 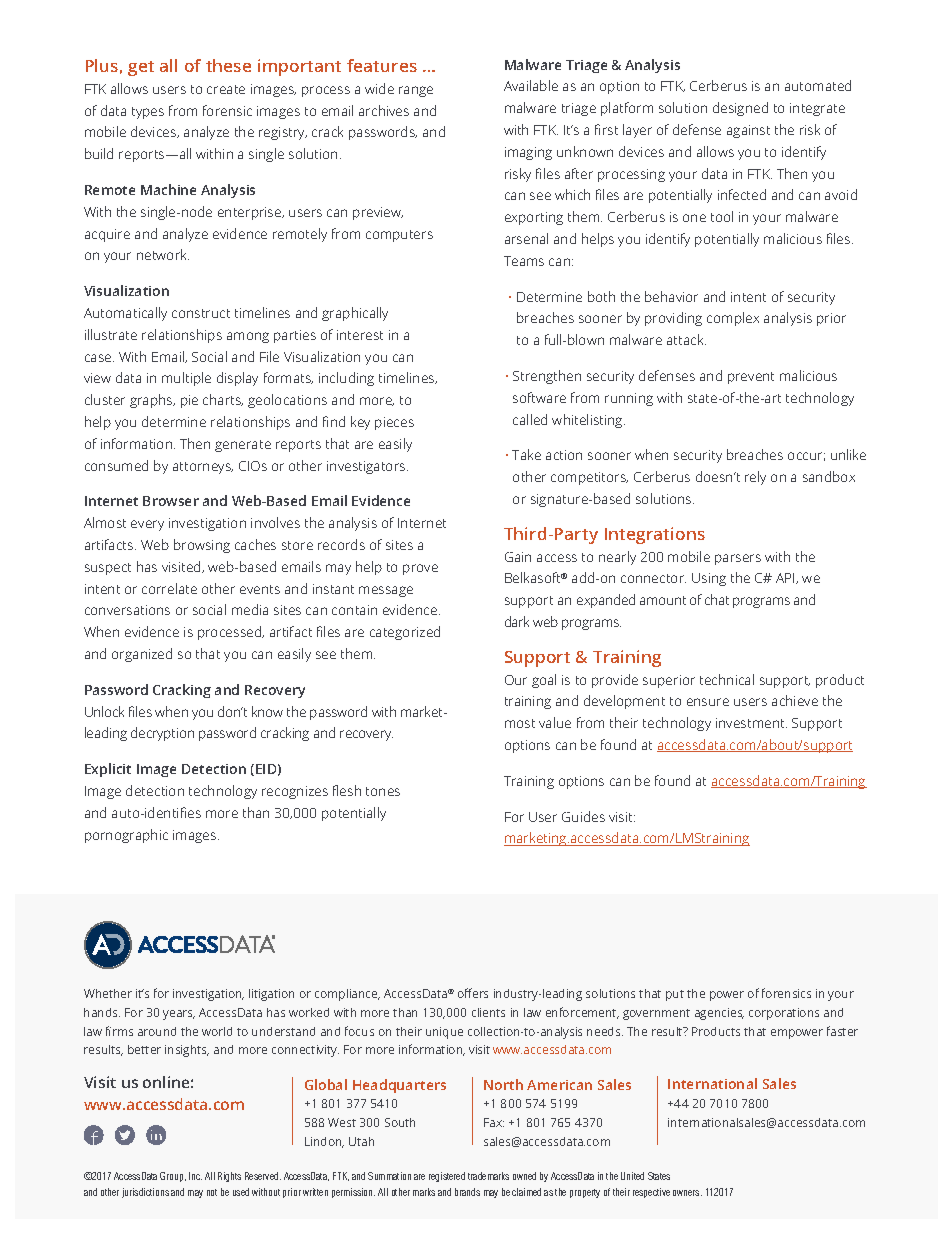 What do you see at coordinates (203, 468) in the screenshot?
I see `attorneys` at bounding box center [203, 468].
